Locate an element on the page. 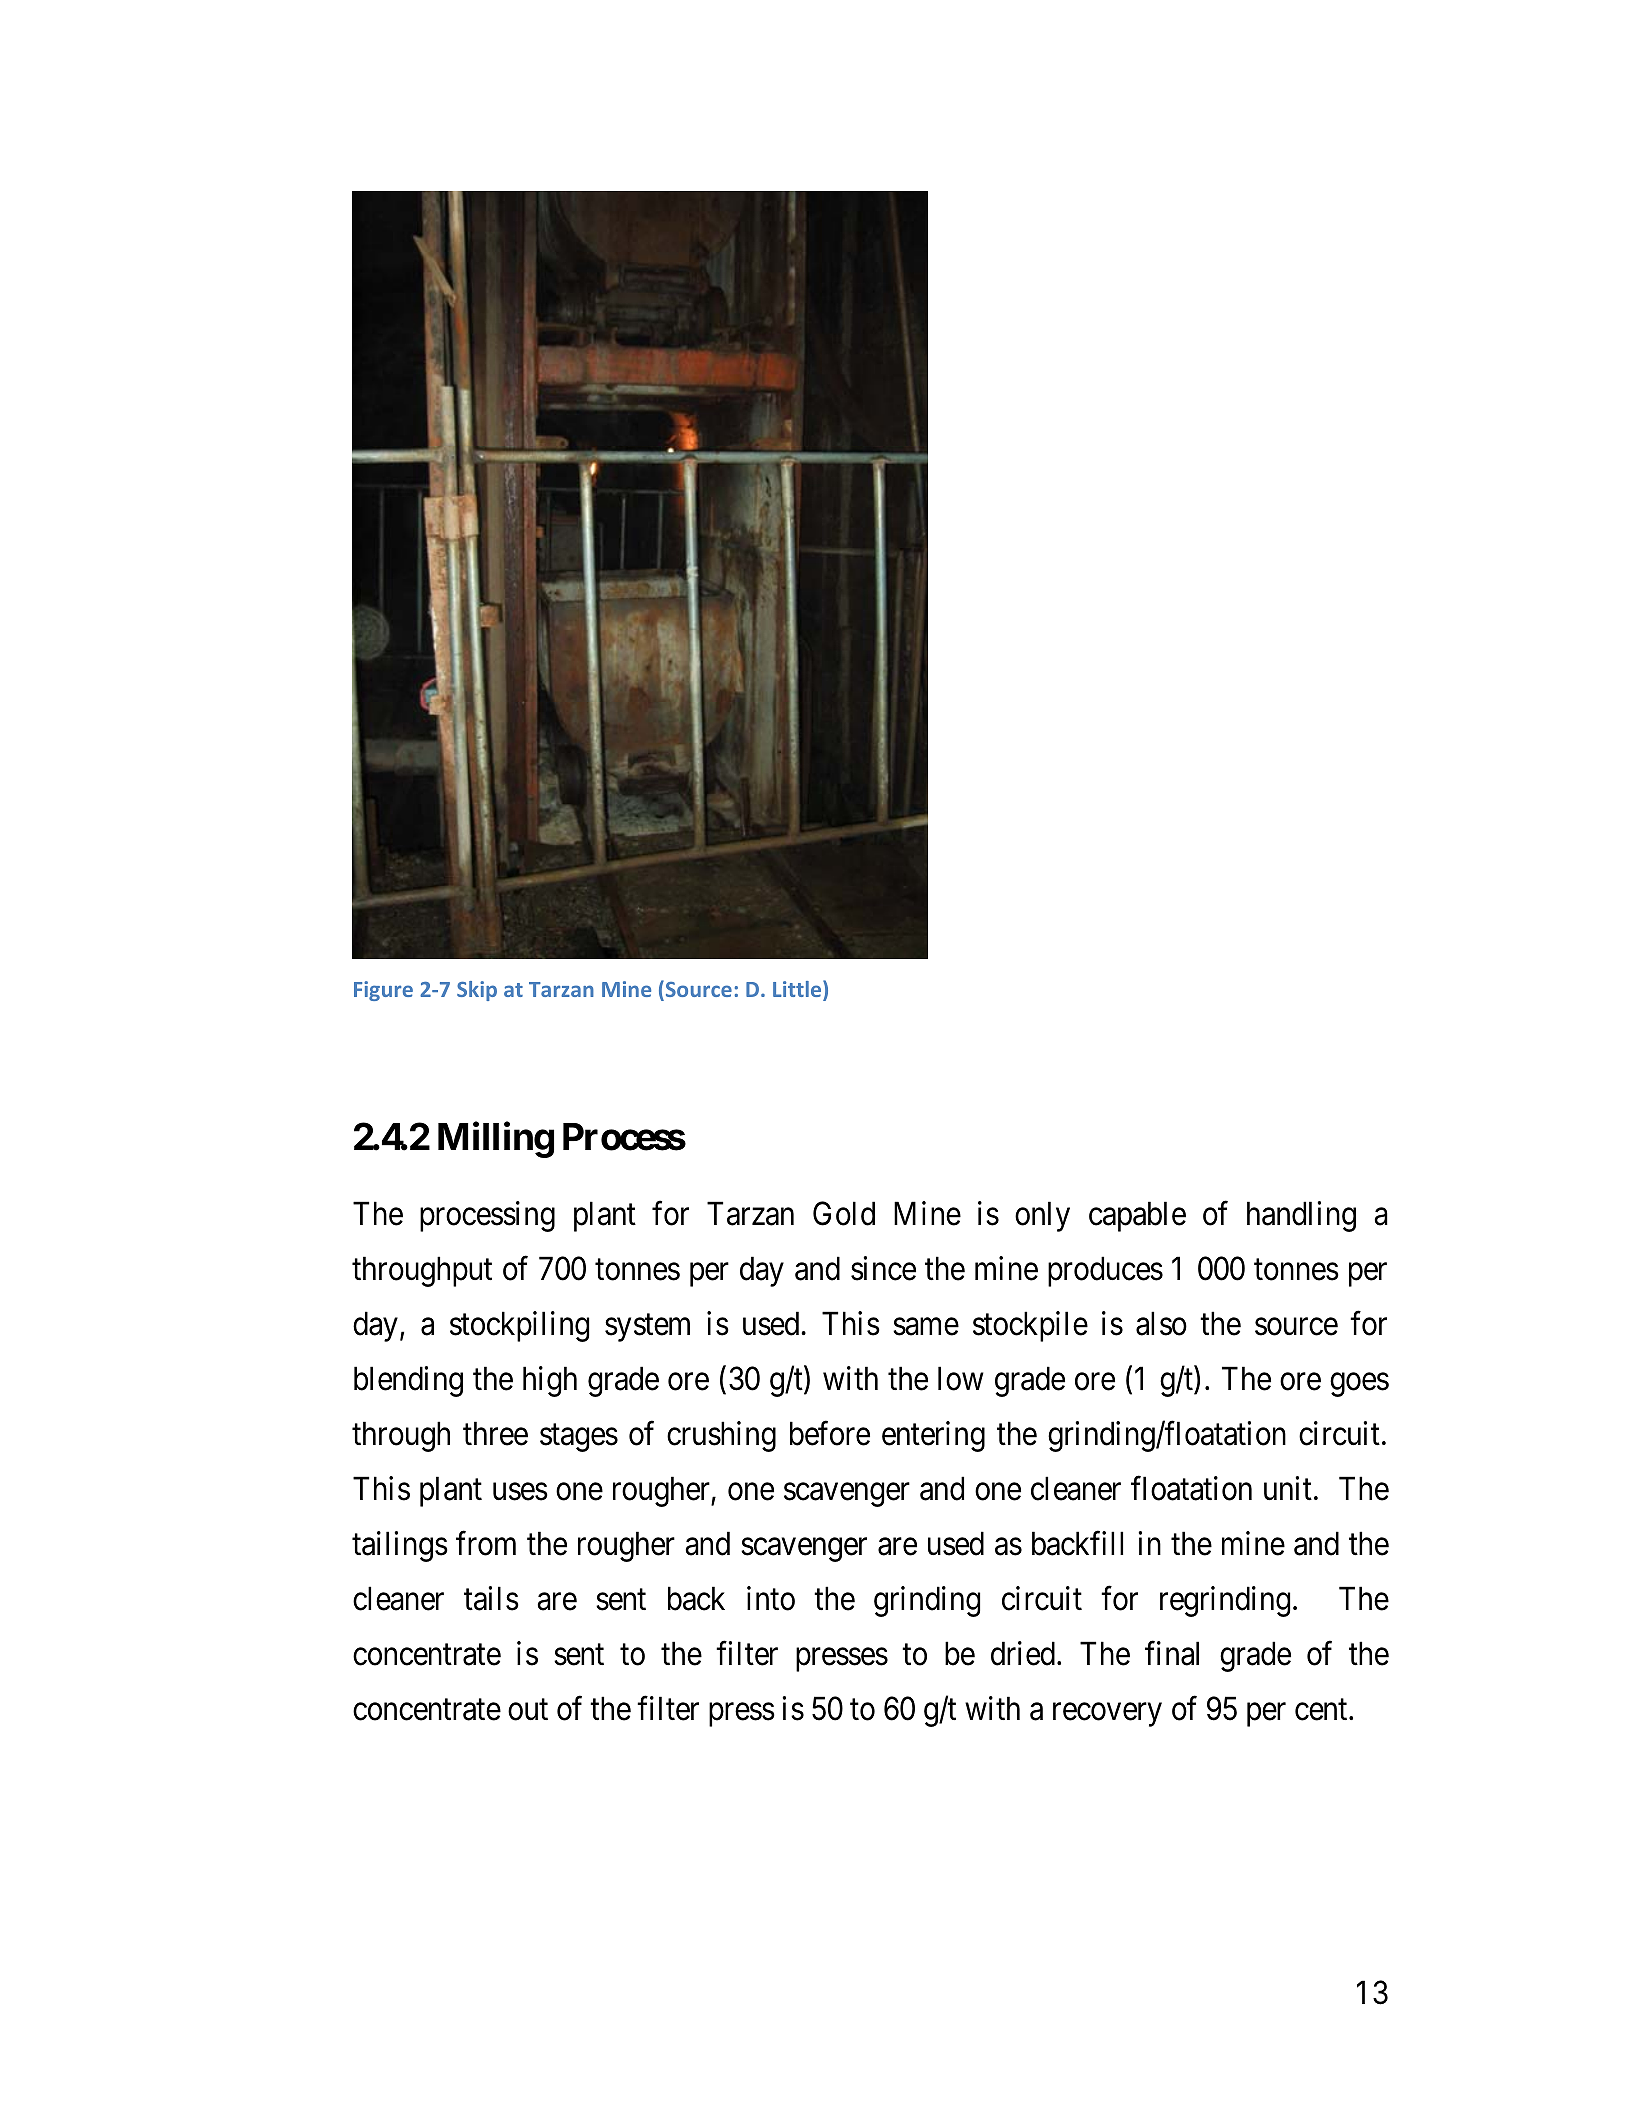 The height and width of the document is (2106, 1627). Figure is located at coordinates (383, 991).
